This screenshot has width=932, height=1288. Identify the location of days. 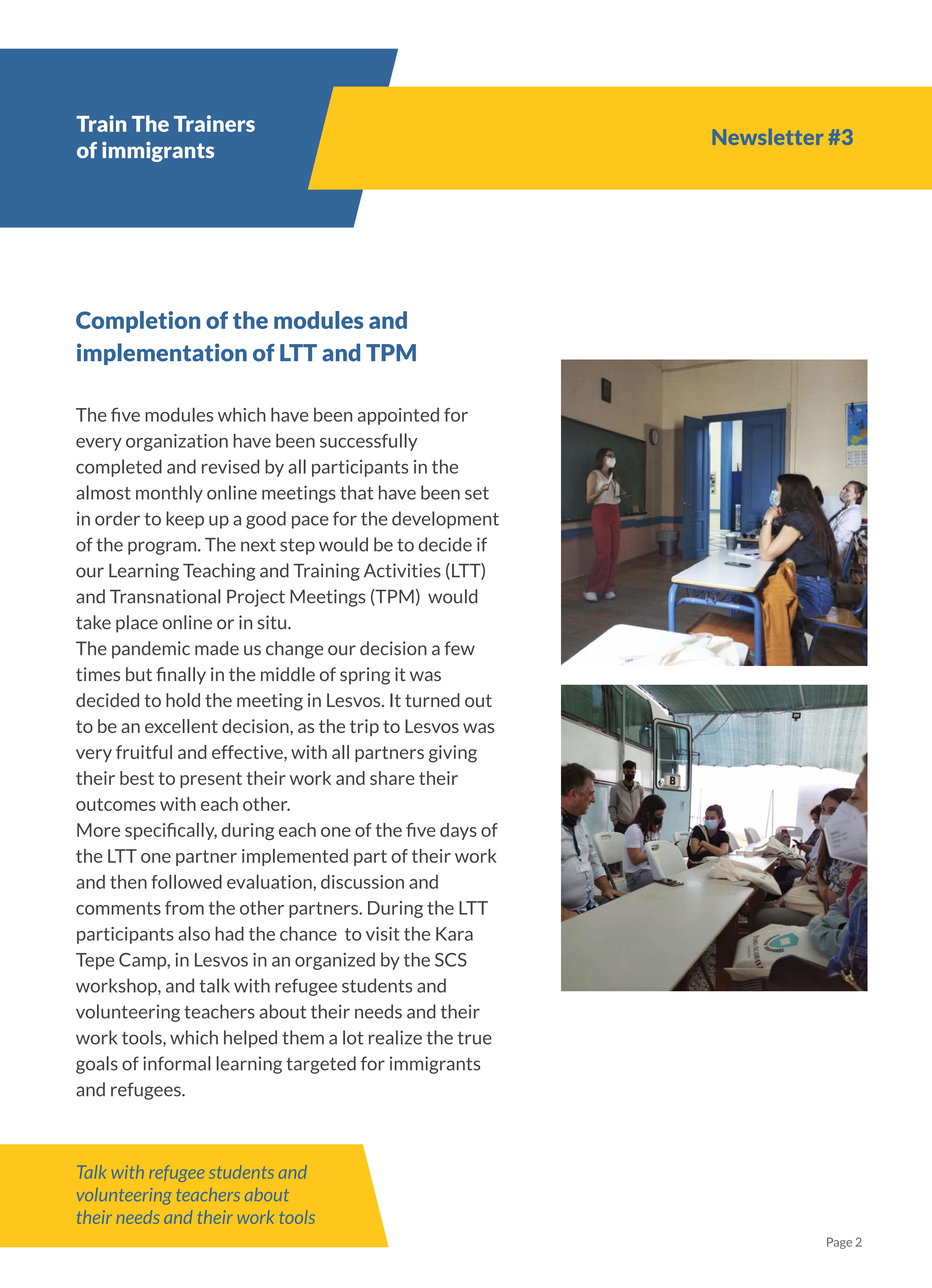
(458, 831).
